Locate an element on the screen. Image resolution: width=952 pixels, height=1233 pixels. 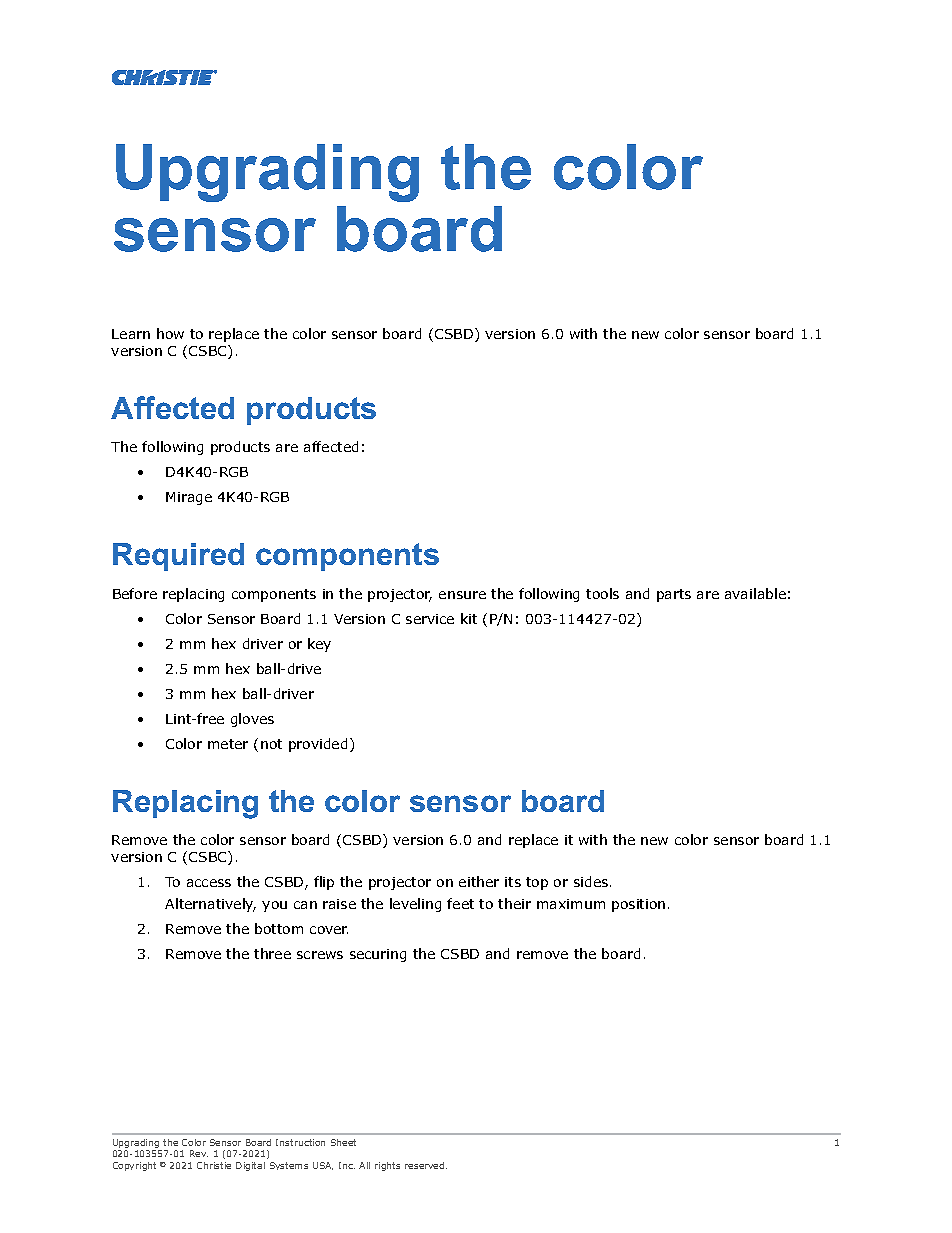
position is located at coordinates (638, 905).
